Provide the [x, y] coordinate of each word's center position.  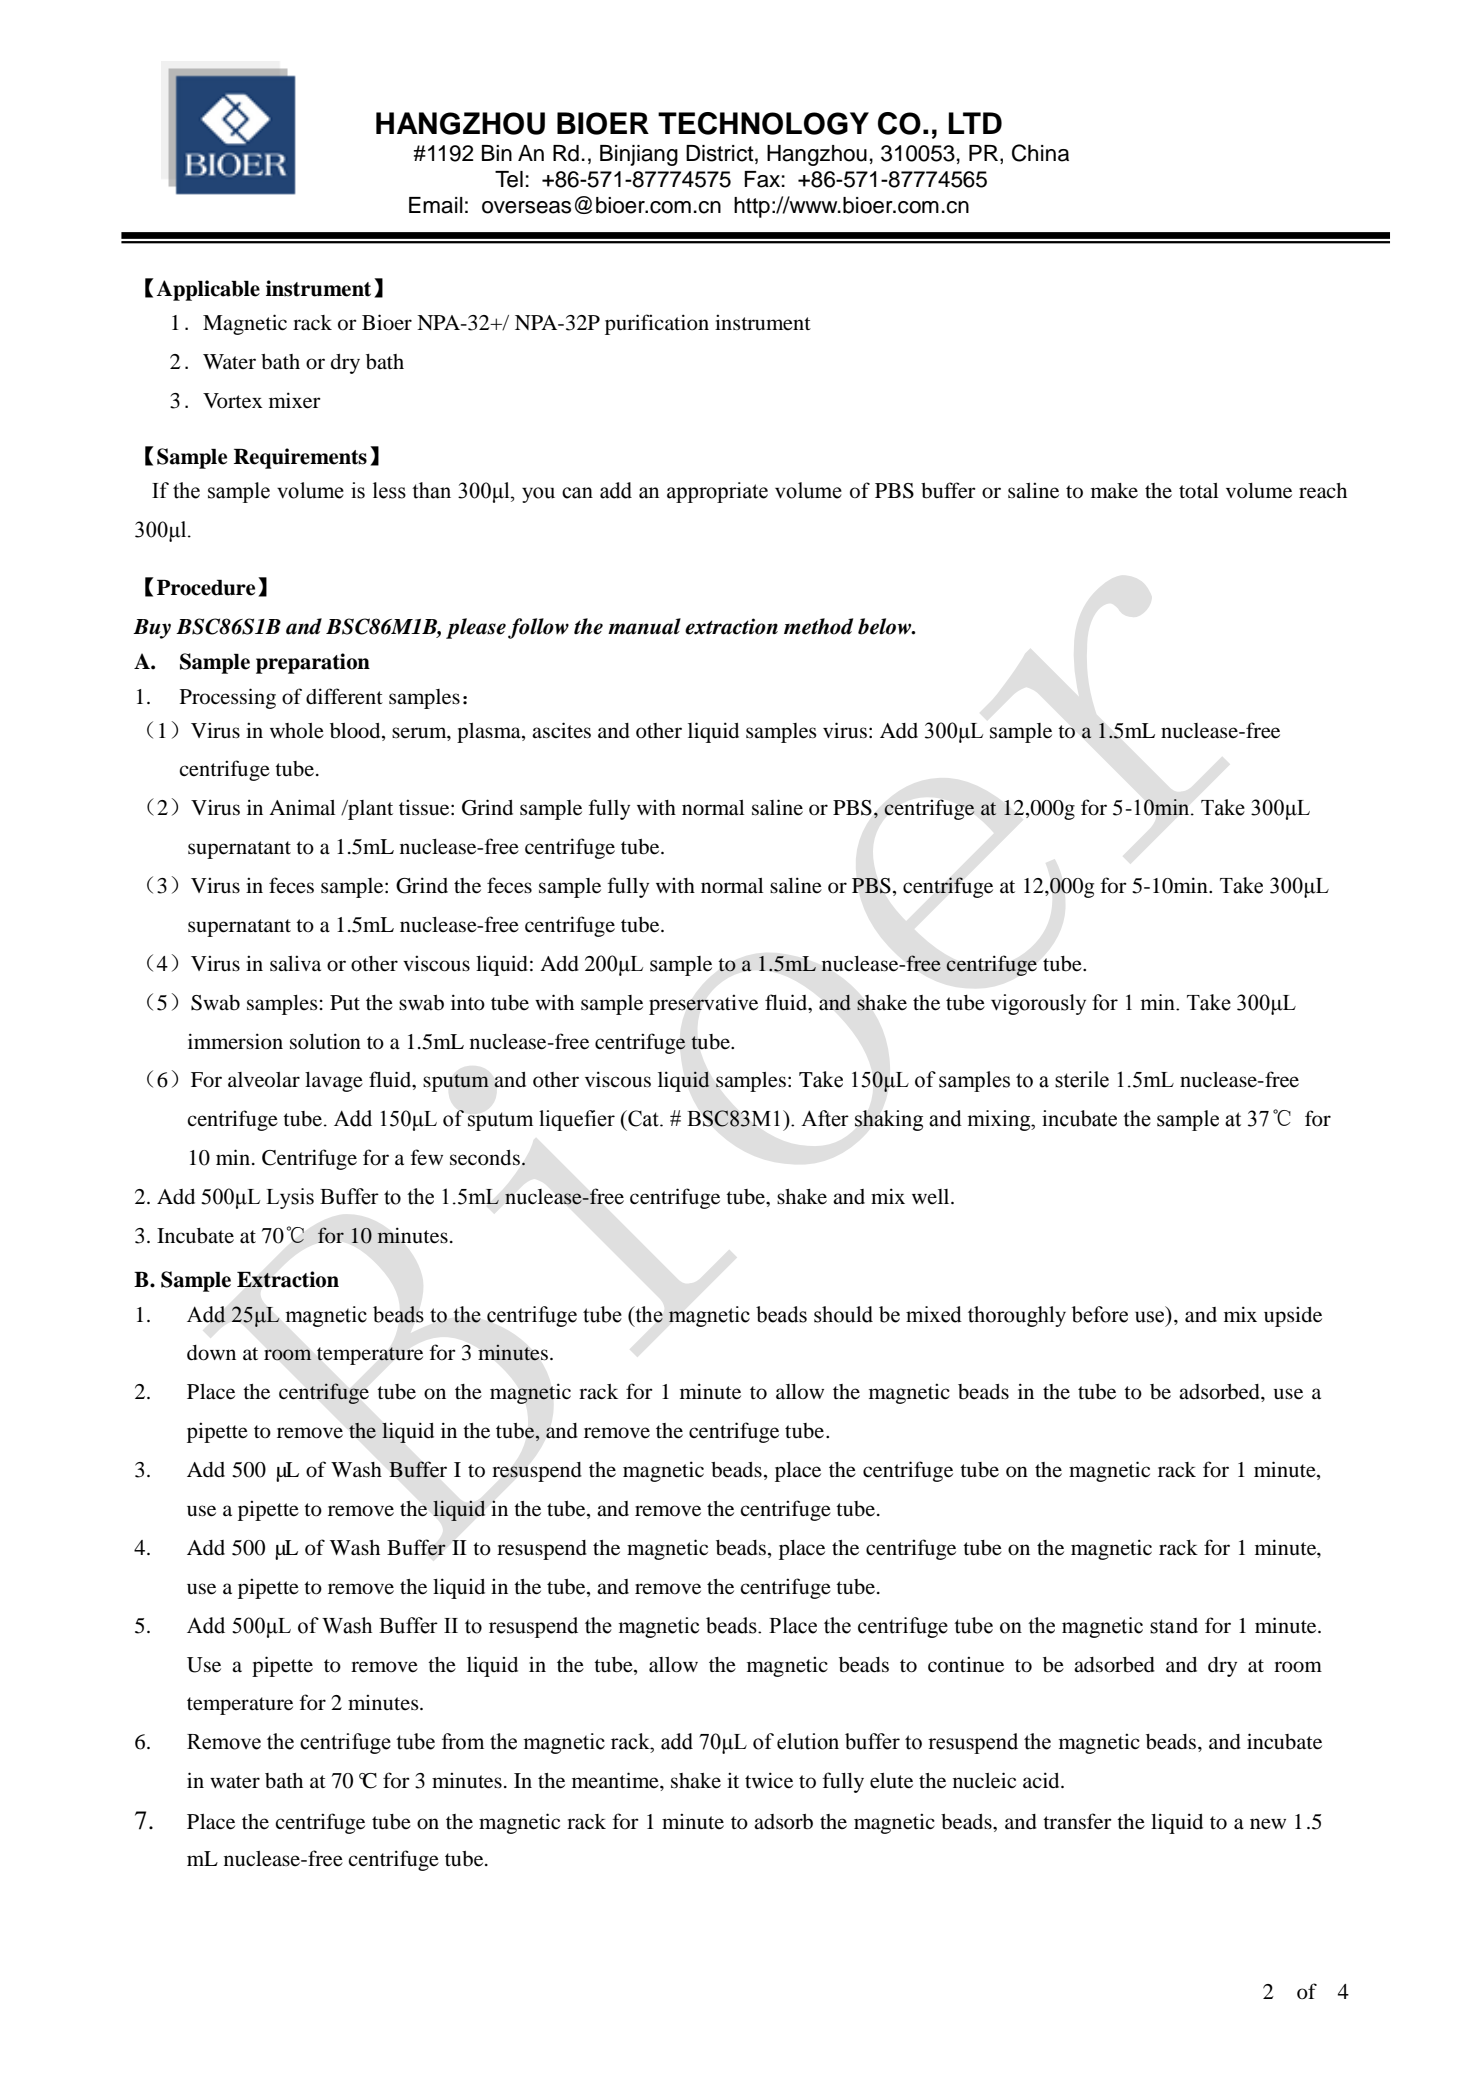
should [843, 1314]
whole [297, 731]
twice [769, 1780]
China [1040, 153]
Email [436, 205]
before [1100, 1314]
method [818, 626]
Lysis [290, 1198]
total [1198, 491]
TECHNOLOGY [763, 123]
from [463, 1741]
